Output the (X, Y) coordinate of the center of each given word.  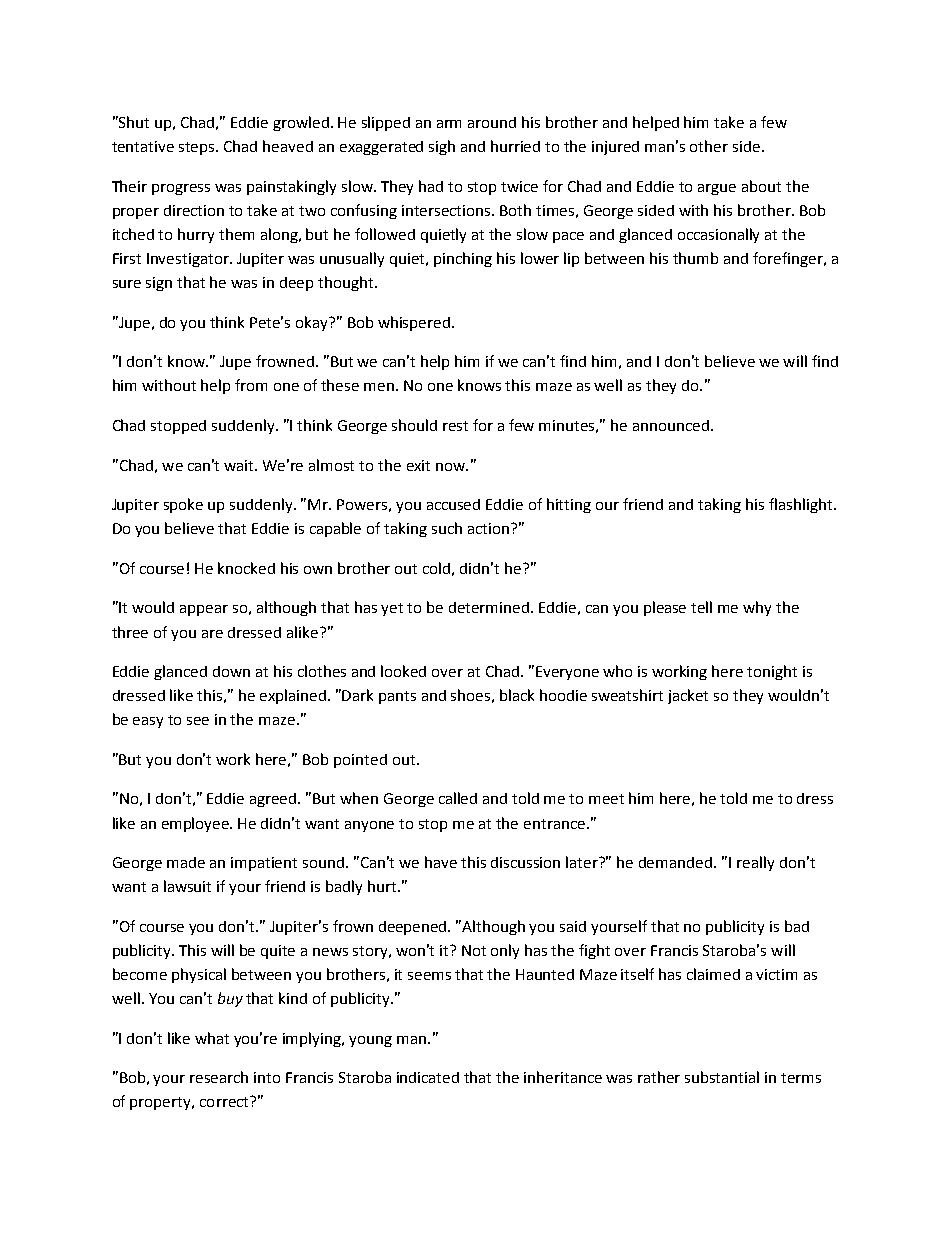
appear (204, 610)
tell (701, 607)
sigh (442, 147)
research (219, 1077)
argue (717, 189)
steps (198, 148)
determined (489, 607)
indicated (428, 1077)
